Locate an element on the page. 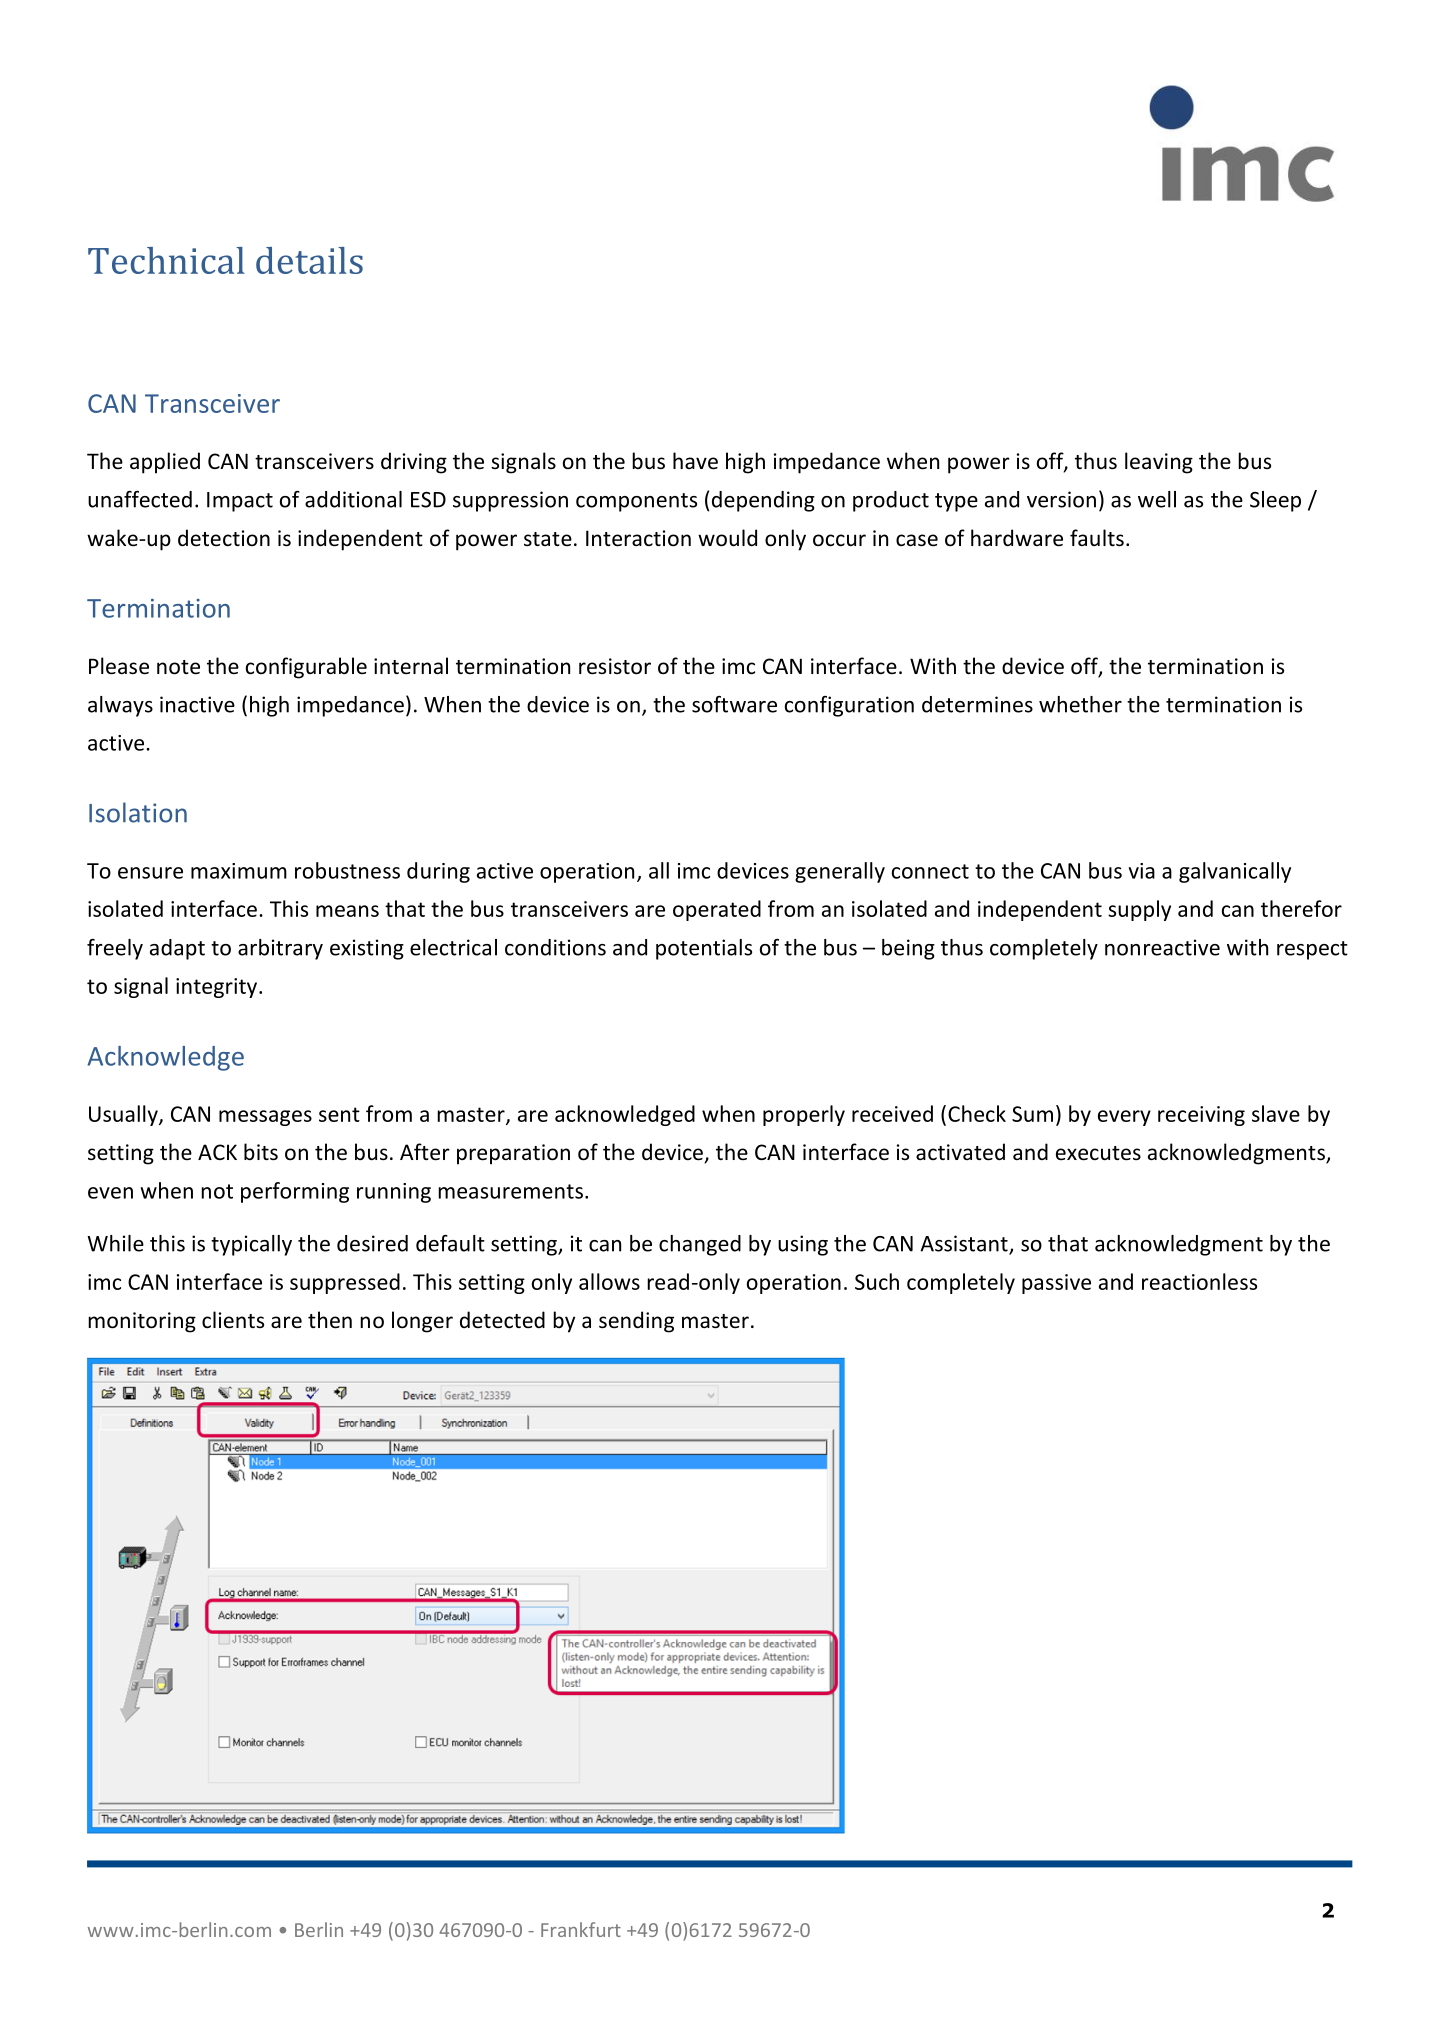 The image size is (1440, 2036). have is located at coordinates (695, 461).
